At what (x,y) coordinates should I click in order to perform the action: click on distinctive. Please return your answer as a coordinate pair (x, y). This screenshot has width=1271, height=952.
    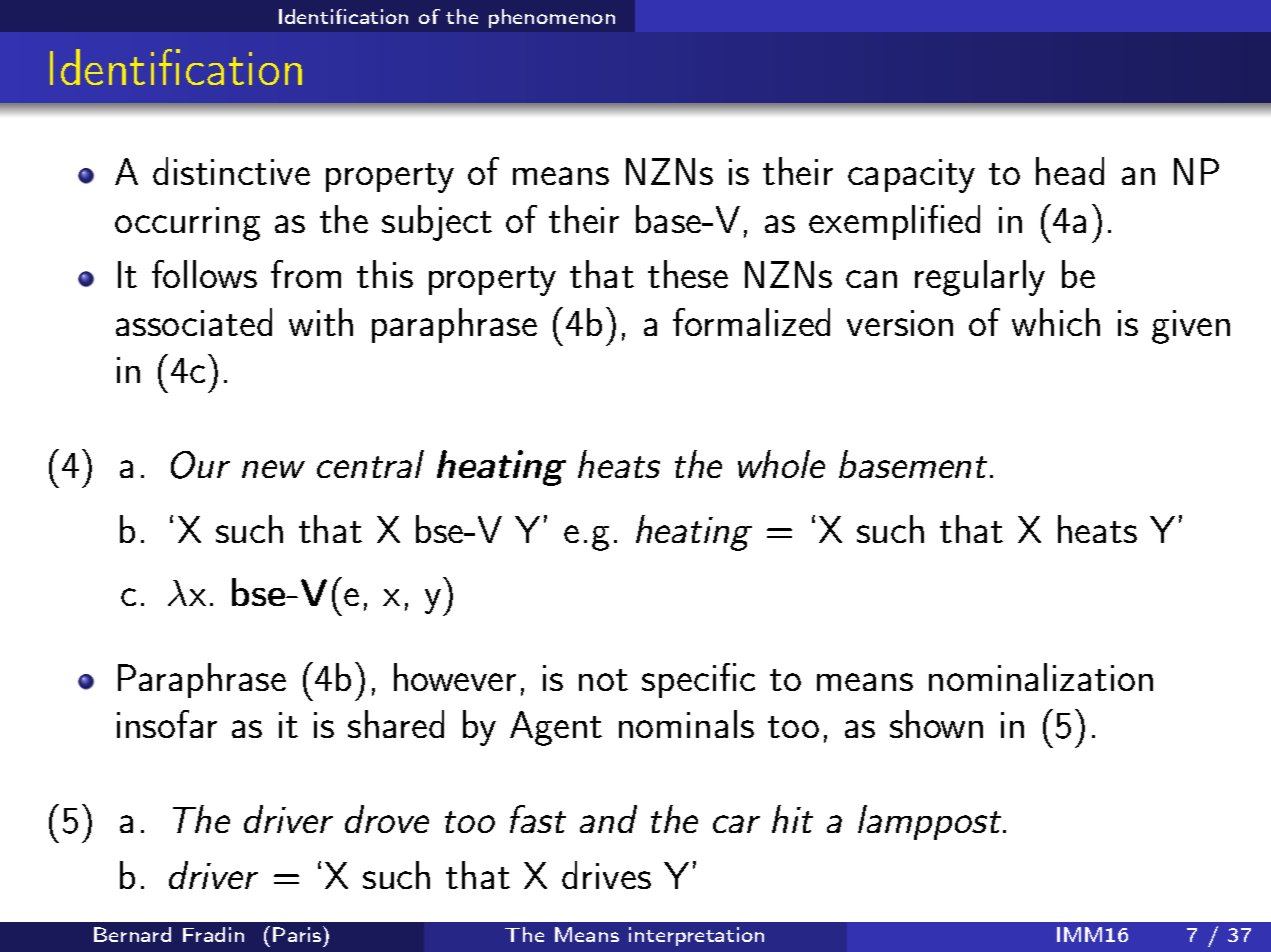
    Looking at the image, I should click on (231, 171).
